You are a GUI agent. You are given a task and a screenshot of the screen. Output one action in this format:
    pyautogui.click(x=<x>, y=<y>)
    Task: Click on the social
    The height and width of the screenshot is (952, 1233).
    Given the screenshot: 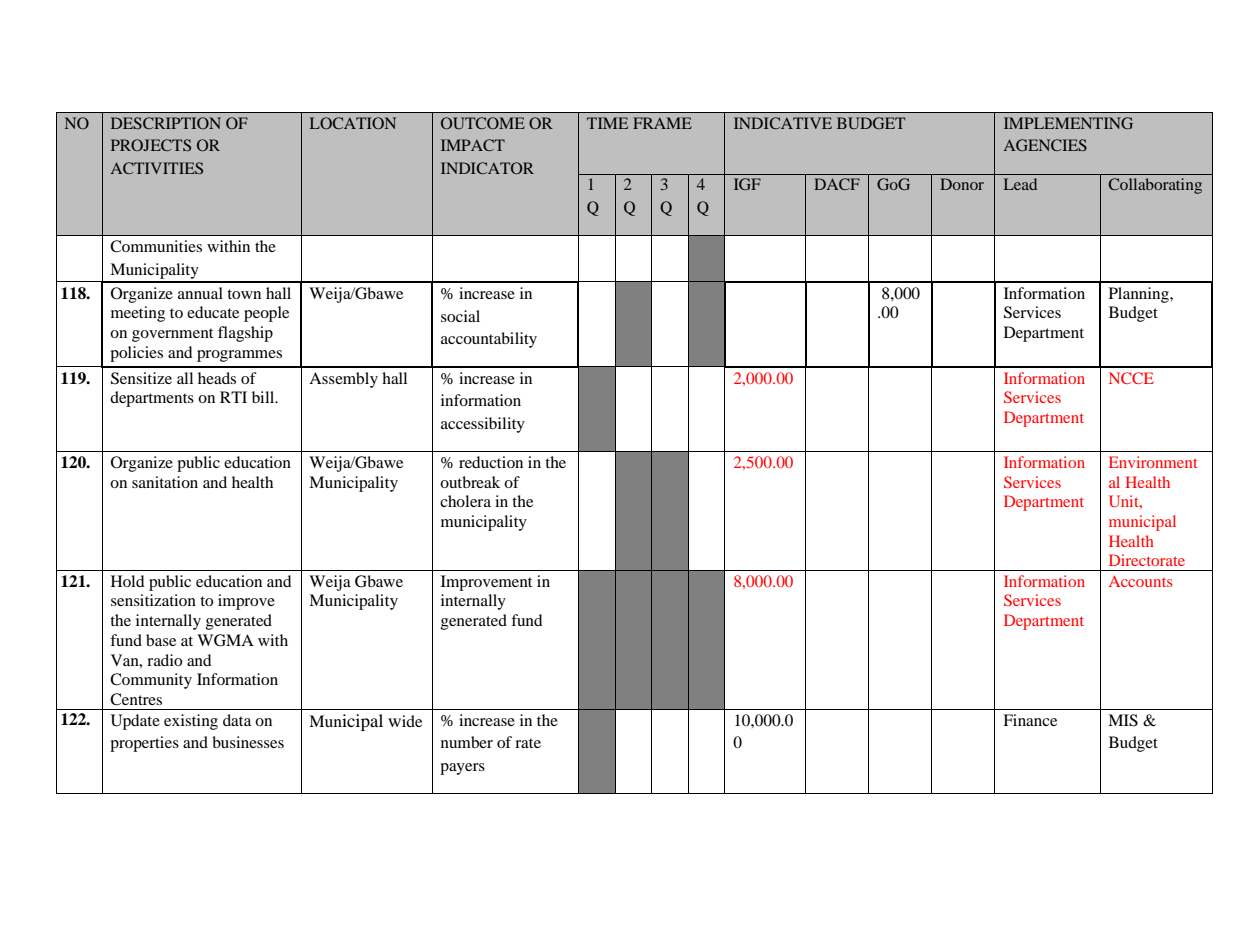 What is the action you would take?
    pyautogui.click(x=460, y=316)
